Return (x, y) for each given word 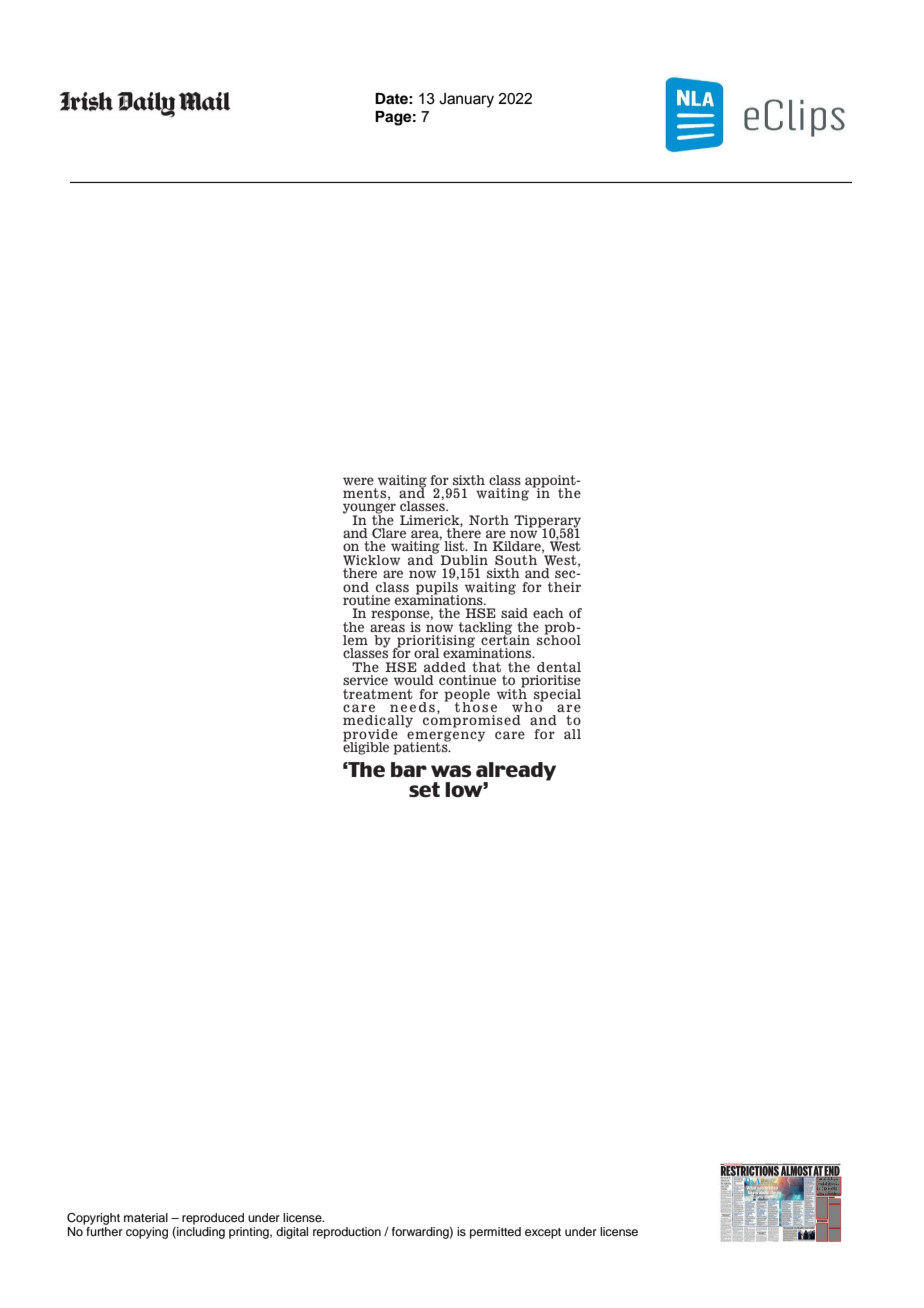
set (424, 790)
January (466, 100)
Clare (389, 533)
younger (369, 509)
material (146, 1217)
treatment (378, 694)
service (365, 680)
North (489, 520)
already (516, 771)
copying (147, 1233)
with (512, 692)
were (358, 481)
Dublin (463, 558)
